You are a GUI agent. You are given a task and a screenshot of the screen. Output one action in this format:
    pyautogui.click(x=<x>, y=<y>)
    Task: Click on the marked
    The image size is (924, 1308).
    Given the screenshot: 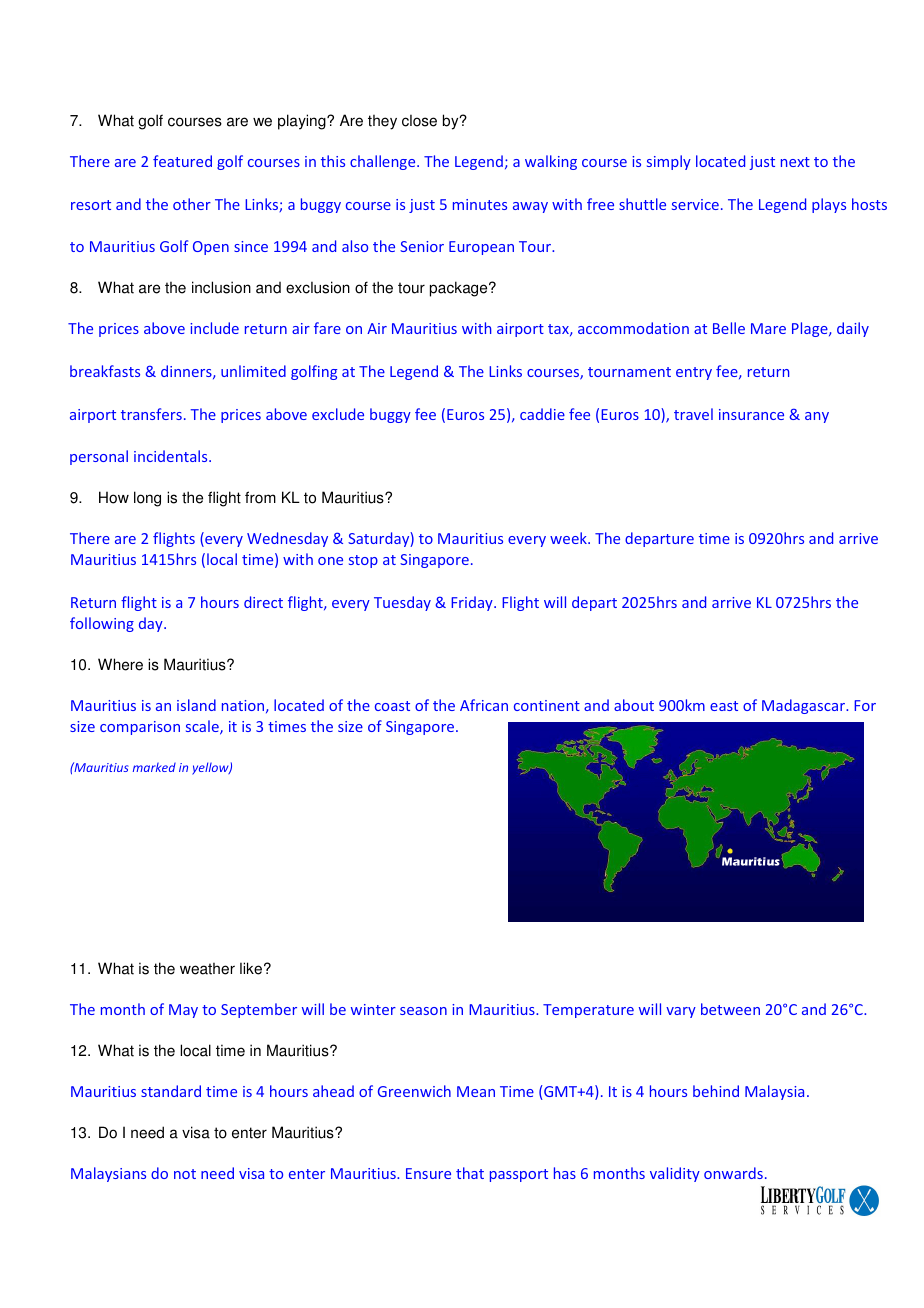 What is the action you would take?
    pyautogui.click(x=154, y=767)
